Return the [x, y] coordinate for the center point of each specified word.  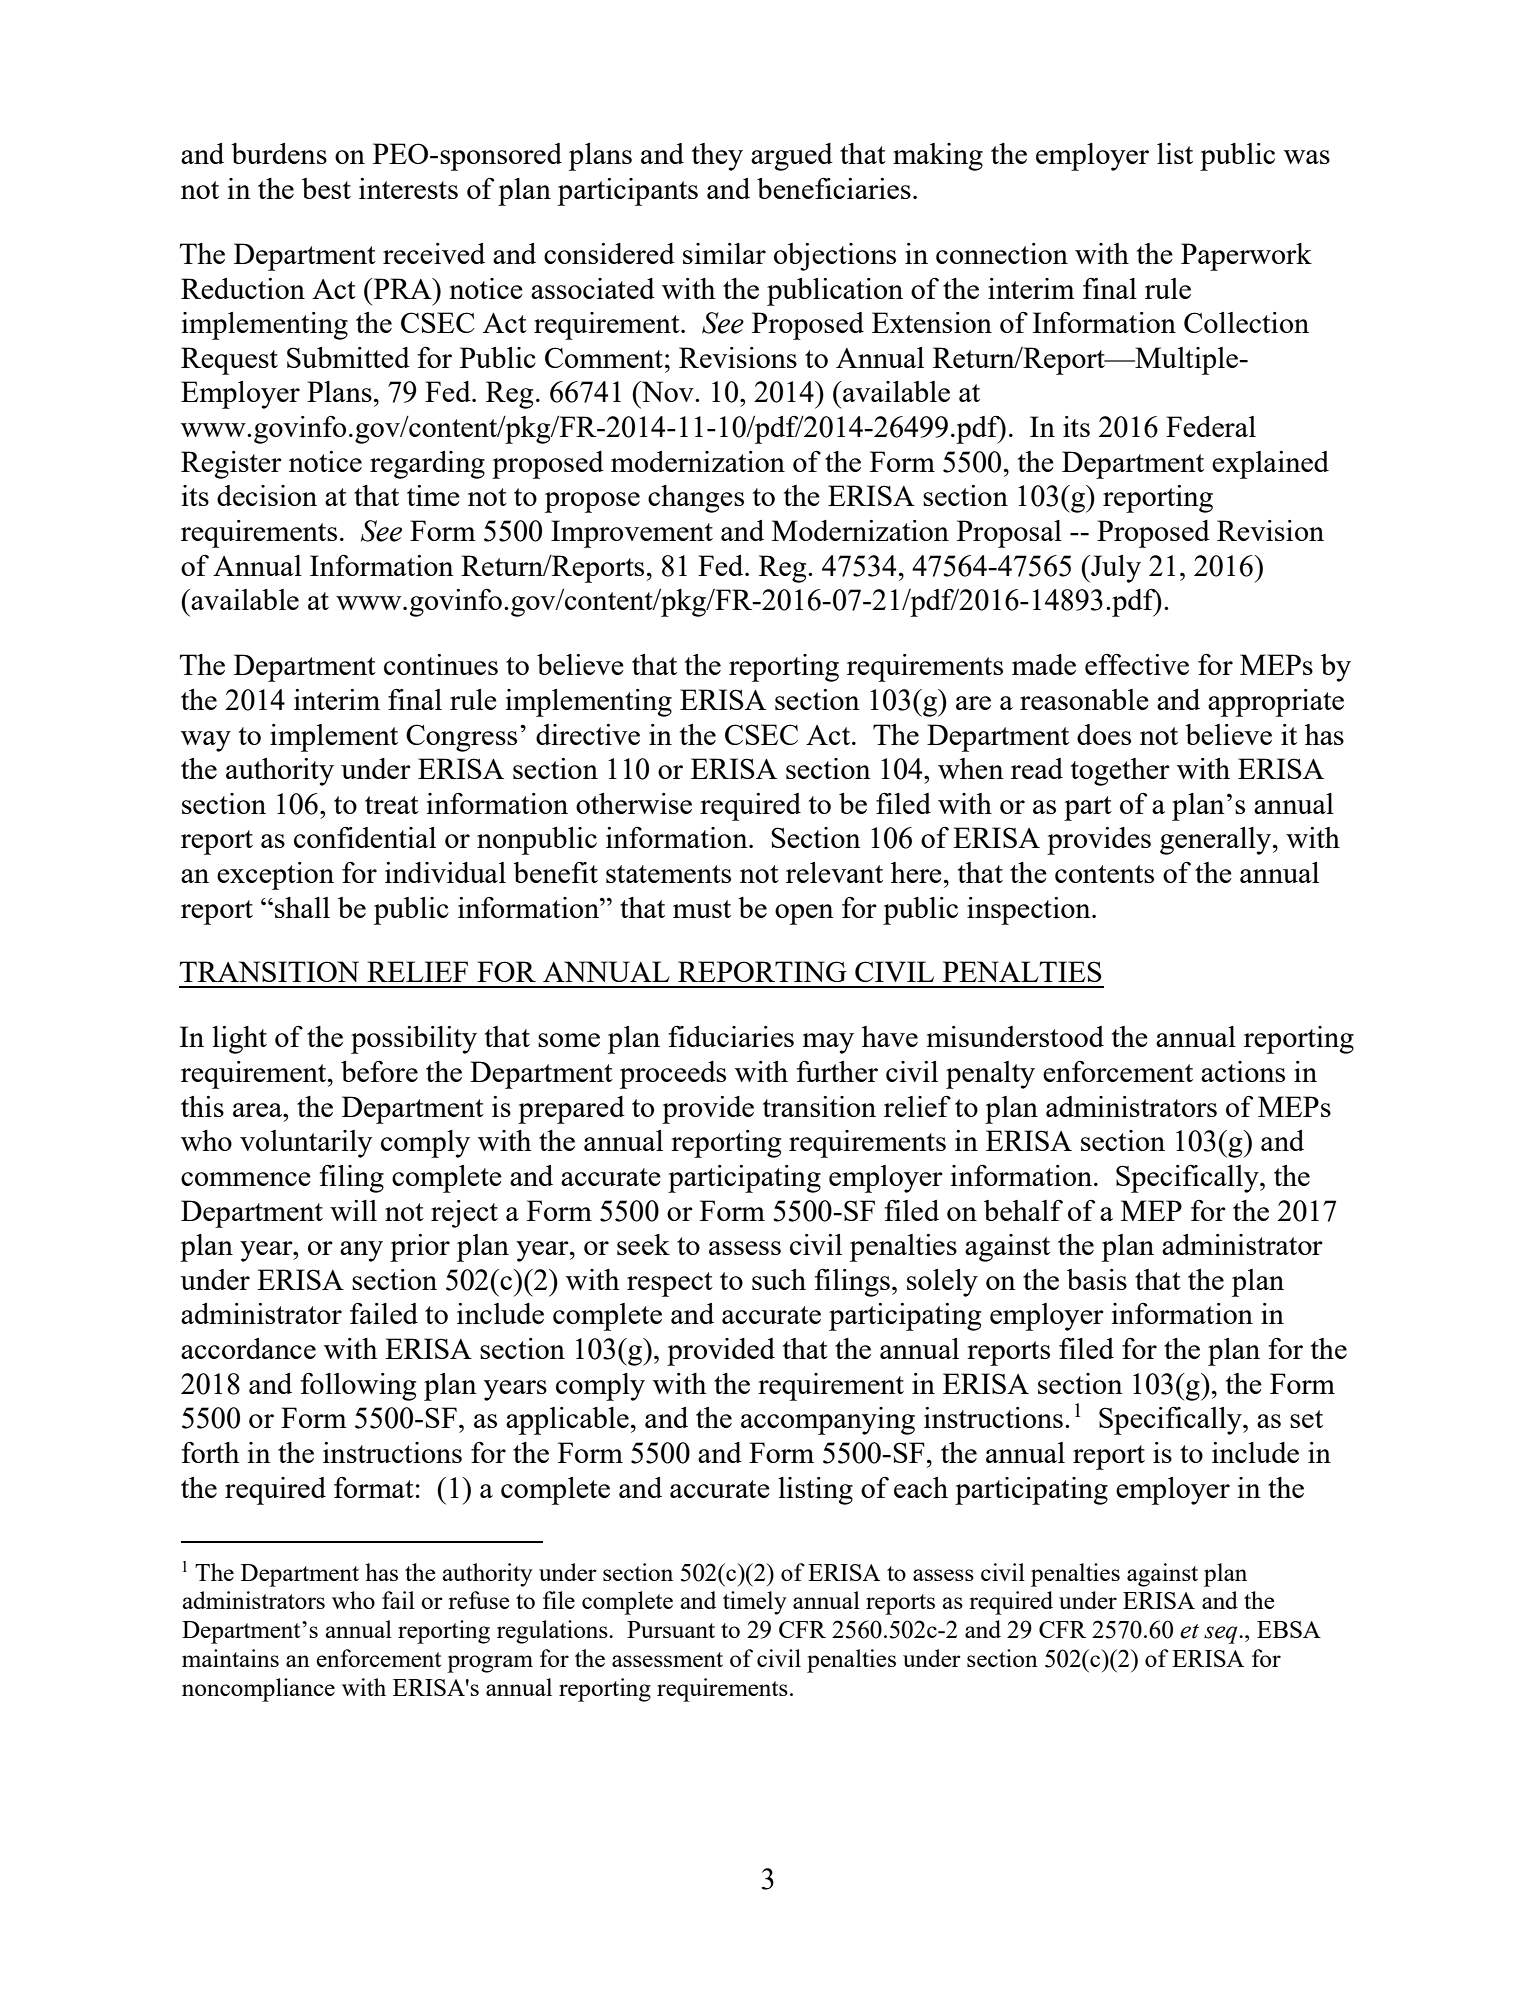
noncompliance [258, 1690]
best [326, 188]
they [717, 157]
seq [1222, 1635]
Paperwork [1246, 257]
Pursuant [671, 1629]
